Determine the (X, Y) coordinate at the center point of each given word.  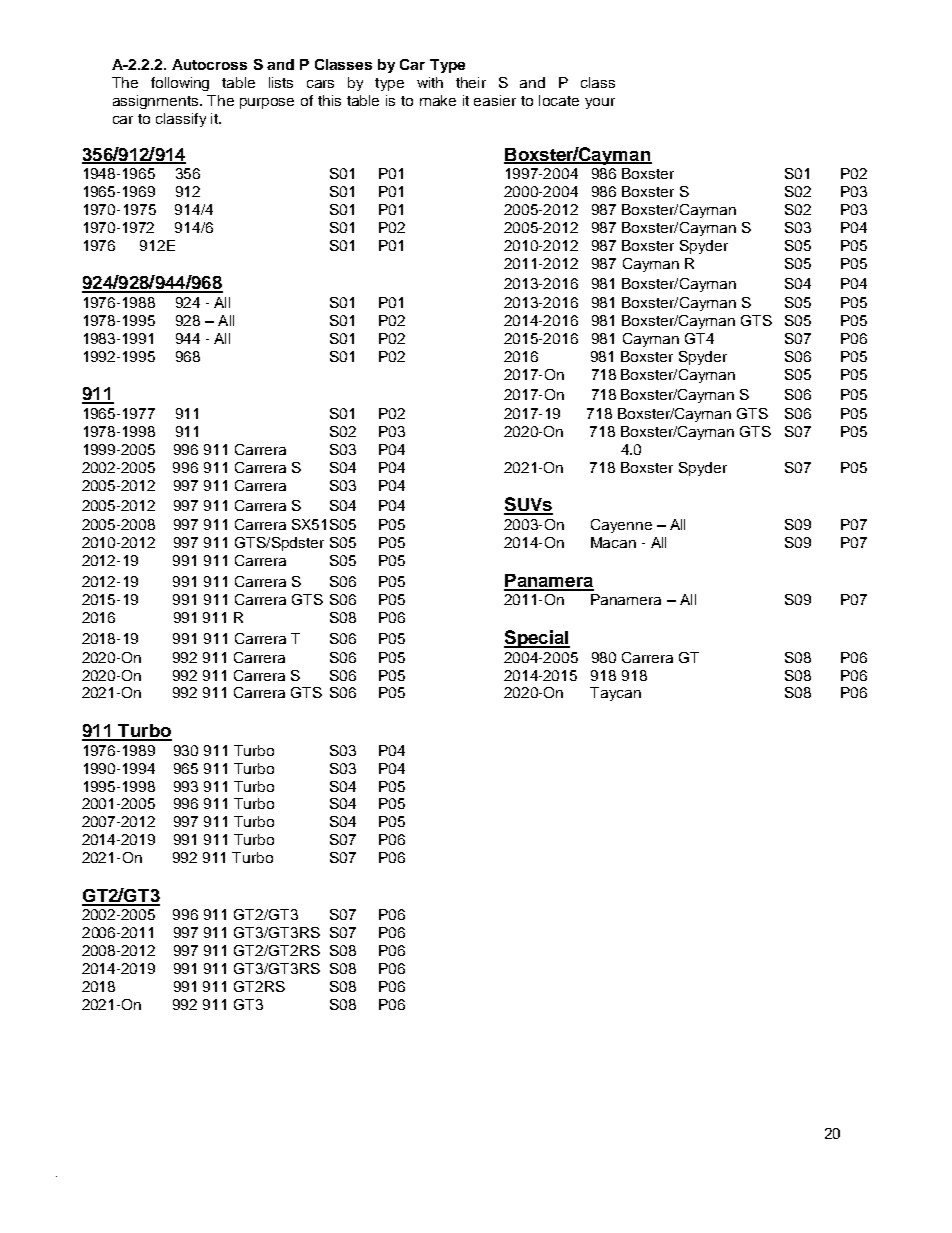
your (600, 103)
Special (537, 639)
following (180, 84)
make (438, 100)
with (430, 82)
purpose (267, 103)
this (329, 100)
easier (495, 100)
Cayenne (621, 526)
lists (281, 82)
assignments (157, 102)
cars (320, 84)
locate (559, 100)
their (471, 82)
